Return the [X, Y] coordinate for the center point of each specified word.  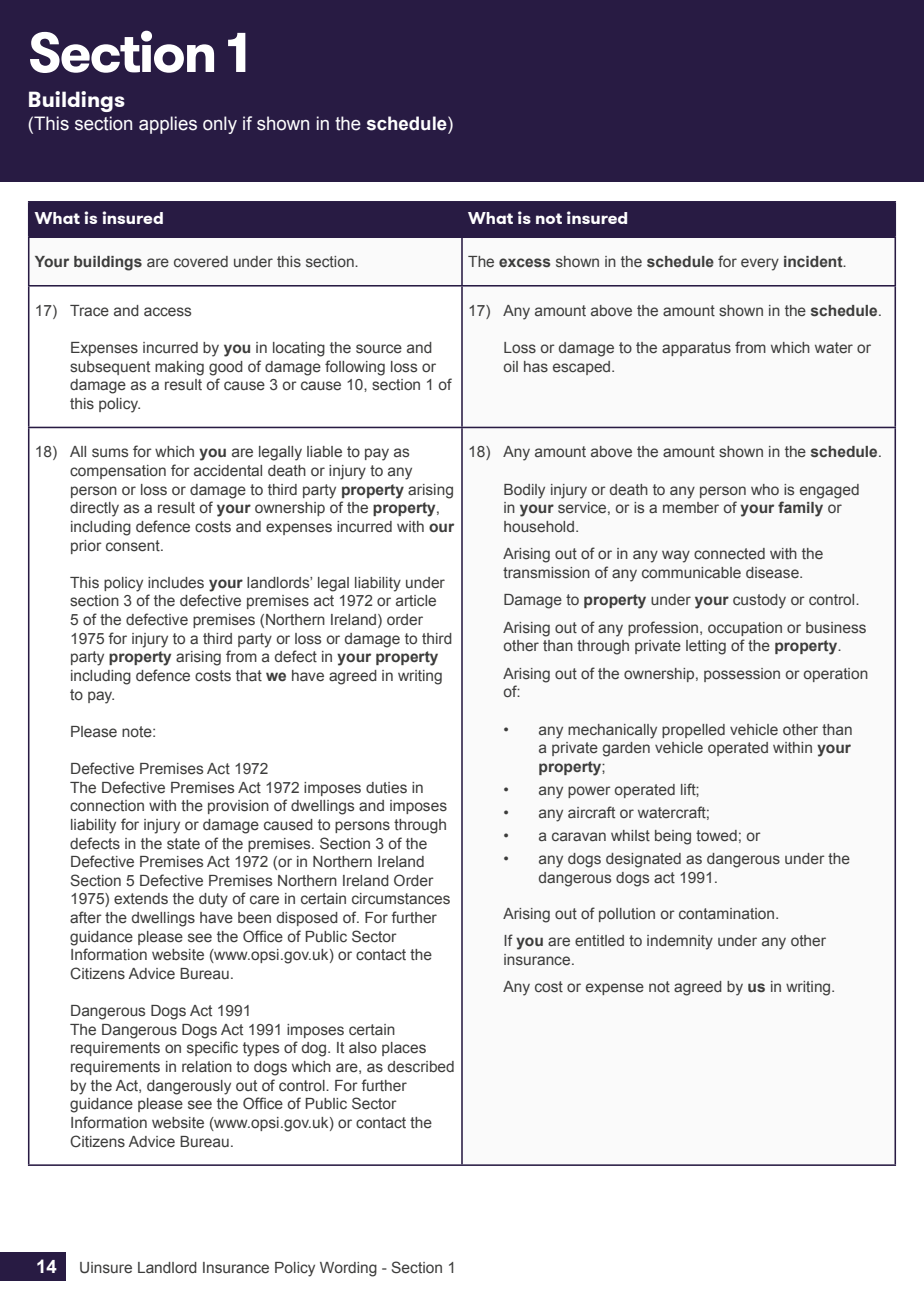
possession [742, 675]
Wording [348, 1269]
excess [525, 263]
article [416, 601]
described [421, 1067]
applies [168, 125]
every [760, 264]
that [249, 676]
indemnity [680, 942]
